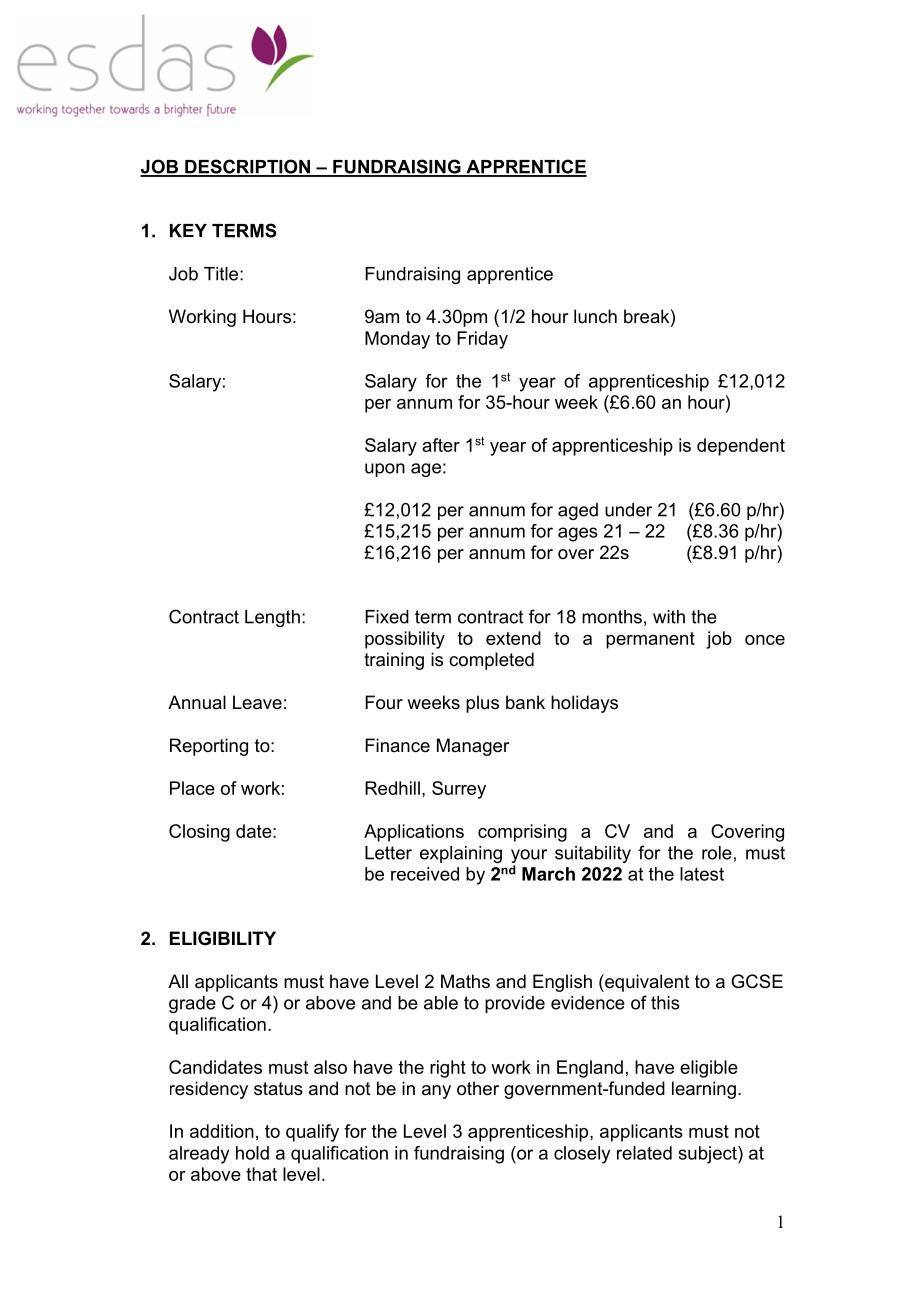 The height and width of the page is (1308, 924). Describe the element at coordinates (272, 618) in the page. I see `Length` at that location.
